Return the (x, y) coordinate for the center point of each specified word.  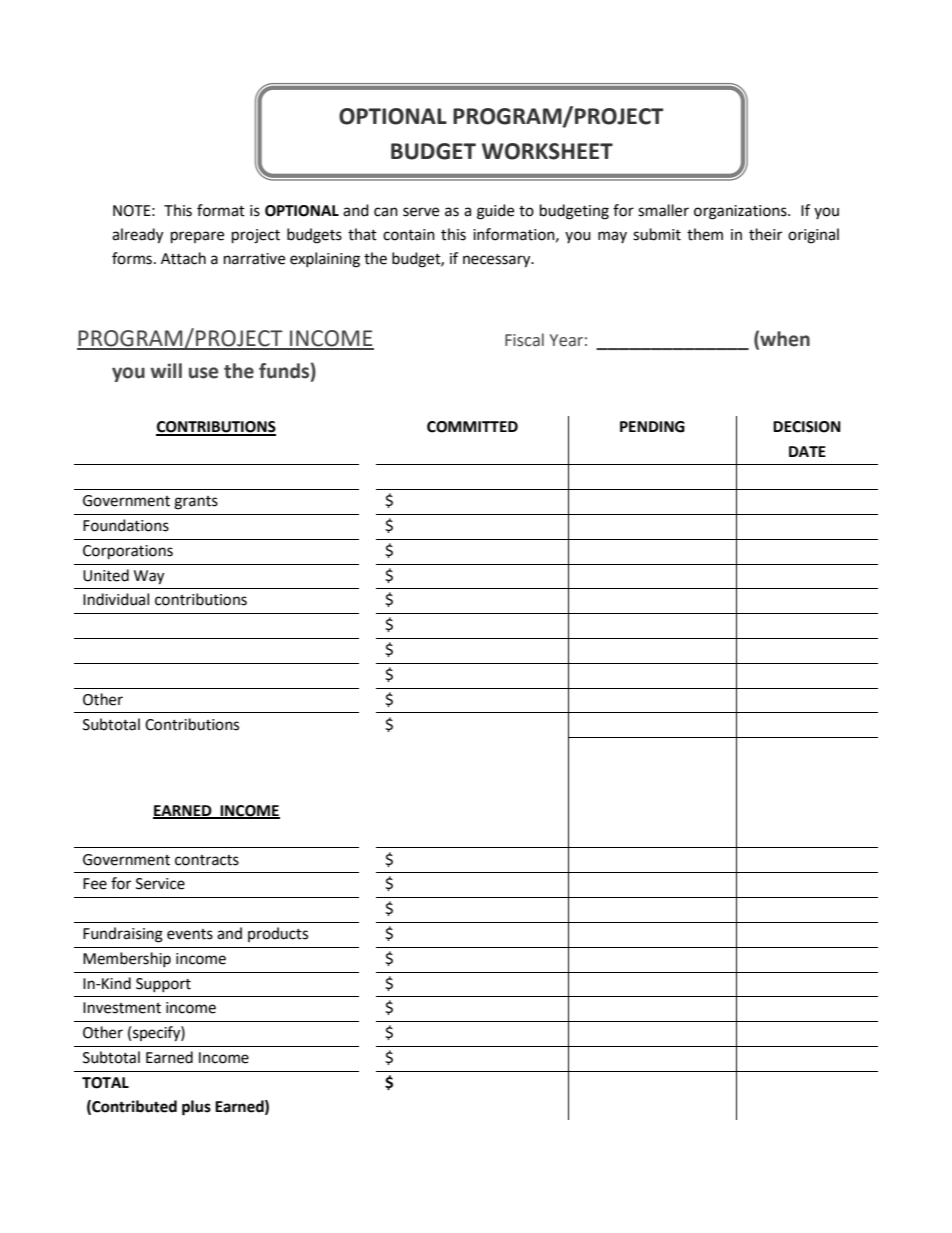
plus (196, 1108)
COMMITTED (472, 427)
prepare (197, 237)
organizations (741, 212)
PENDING (652, 427)
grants (196, 503)
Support (163, 985)
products (278, 934)
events (190, 934)
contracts (207, 860)
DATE (807, 451)
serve (421, 212)
